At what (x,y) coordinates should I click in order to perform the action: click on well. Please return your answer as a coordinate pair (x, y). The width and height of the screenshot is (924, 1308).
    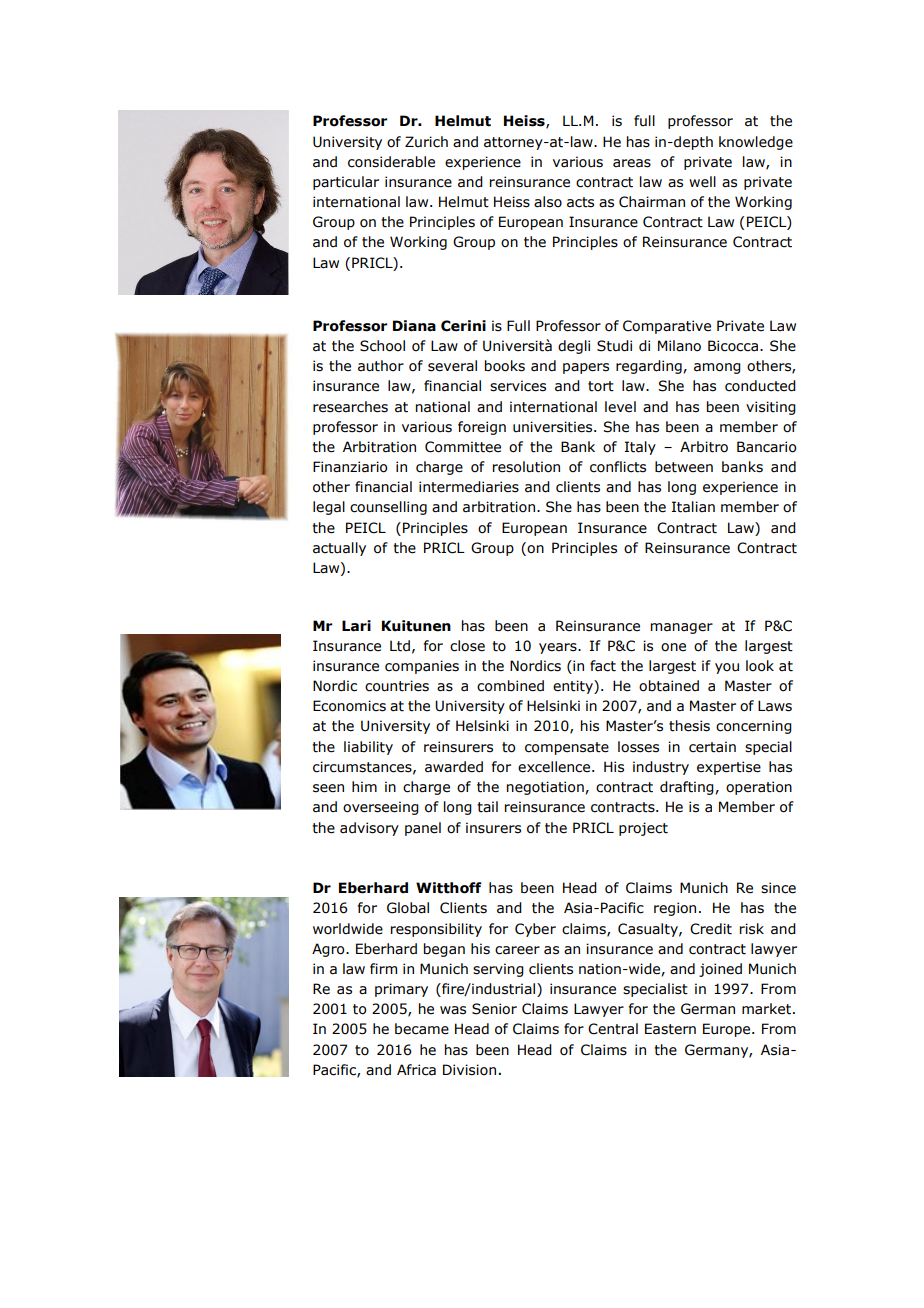
    Looking at the image, I should click on (702, 182).
